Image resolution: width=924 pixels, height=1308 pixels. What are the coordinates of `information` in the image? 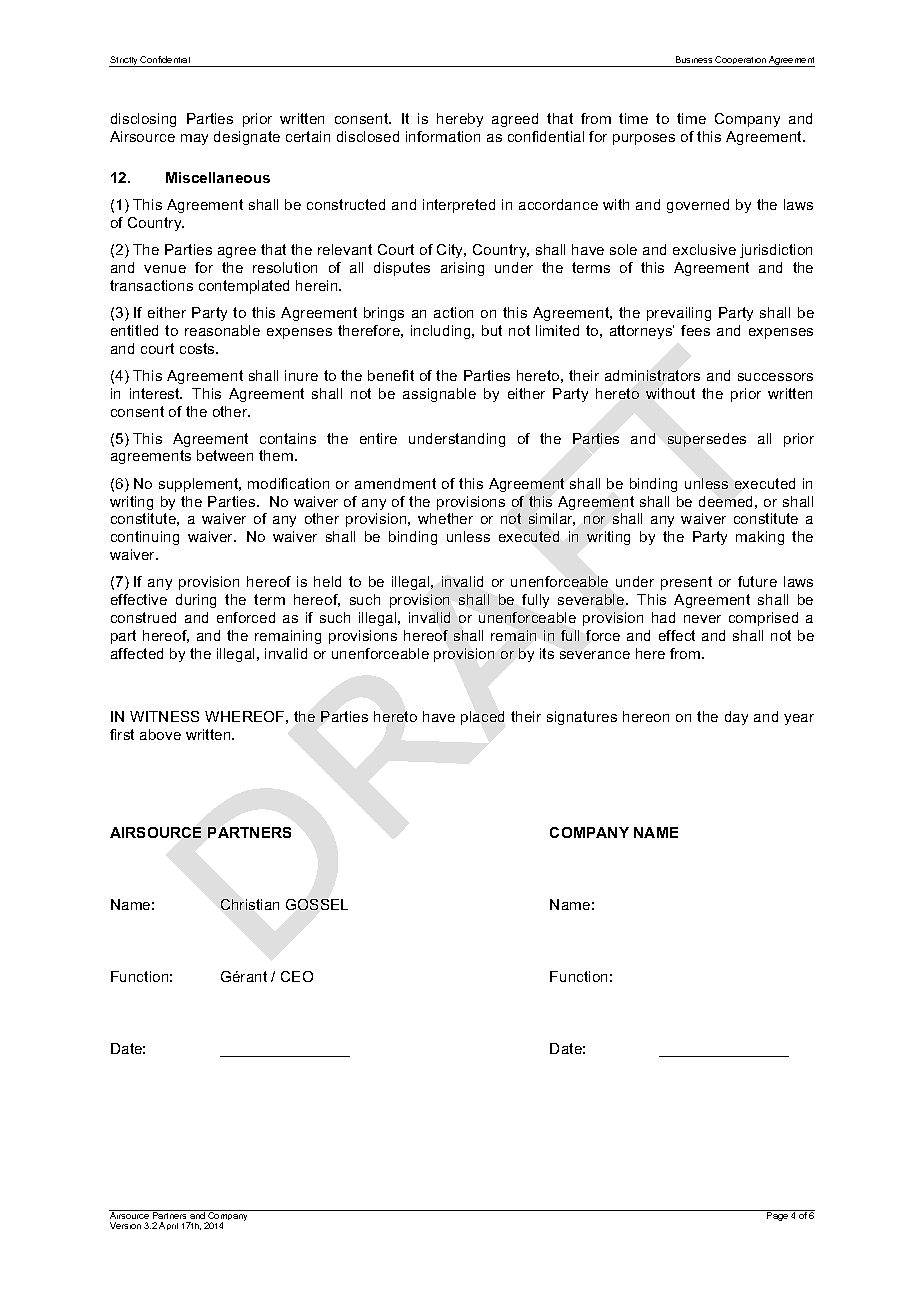 It's located at (443, 136).
